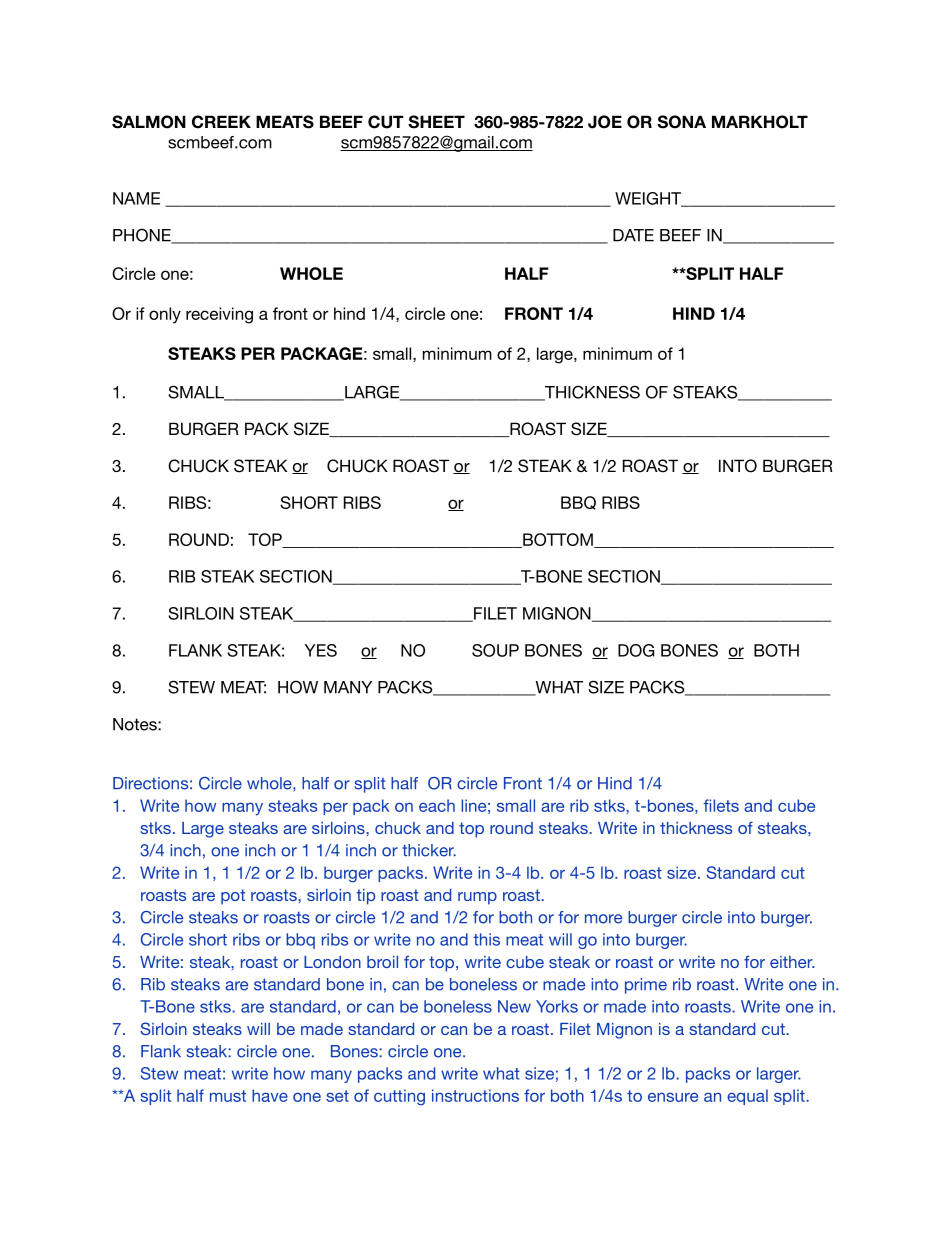 The width and height of the image is (952, 1233). What do you see at coordinates (475, 1095) in the image?
I see `instructions` at bounding box center [475, 1095].
